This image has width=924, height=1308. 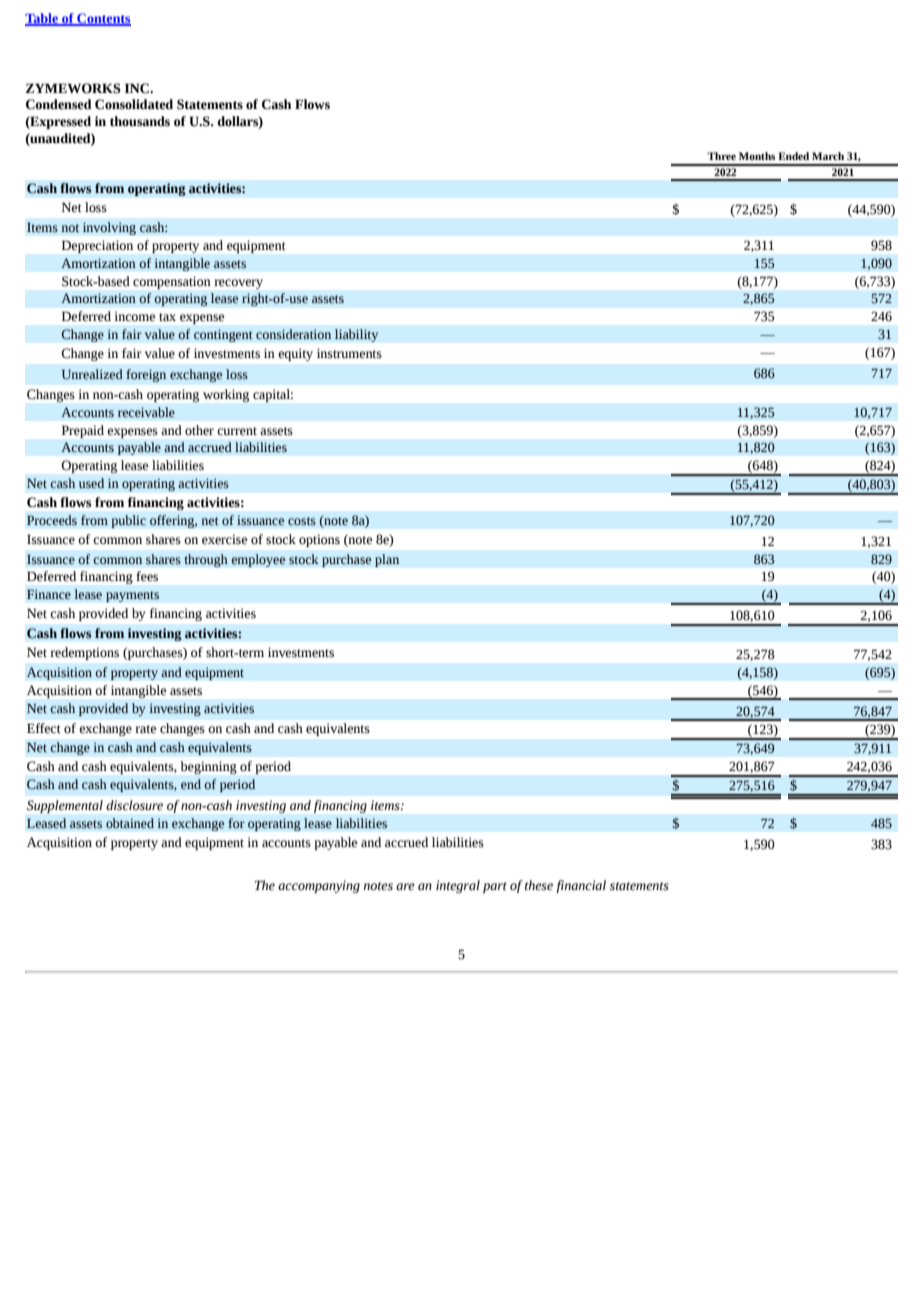 I want to click on plan, so click(x=387, y=560).
